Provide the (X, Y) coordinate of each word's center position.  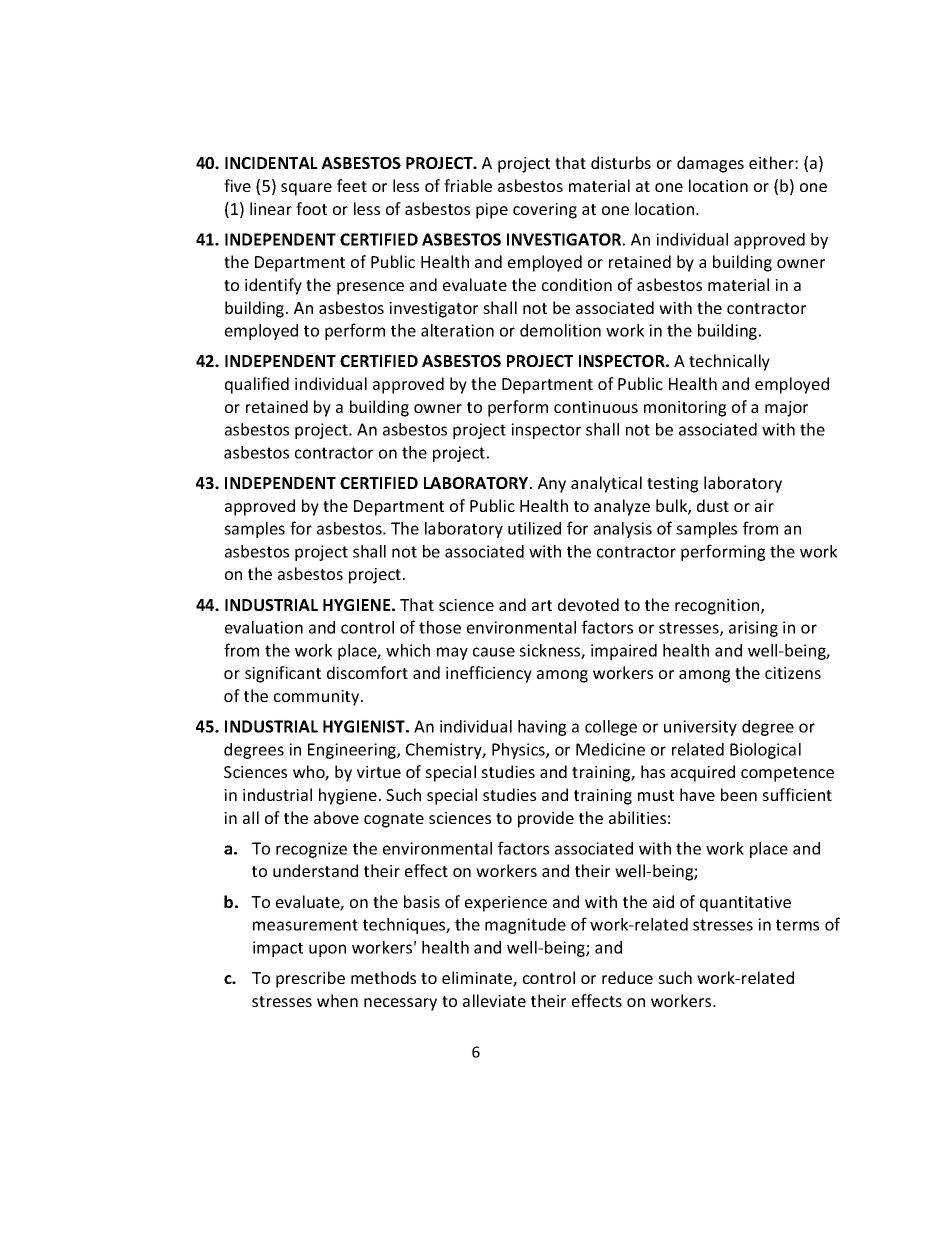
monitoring (685, 409)
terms (797, 925)
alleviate (494, 1000)
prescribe (310, 979)
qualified (257, 385)
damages (710, 164)
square (306, 189)
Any (552, 485)
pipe (492, 211)
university (700, 728)
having (542, 728)
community (318, 698)
